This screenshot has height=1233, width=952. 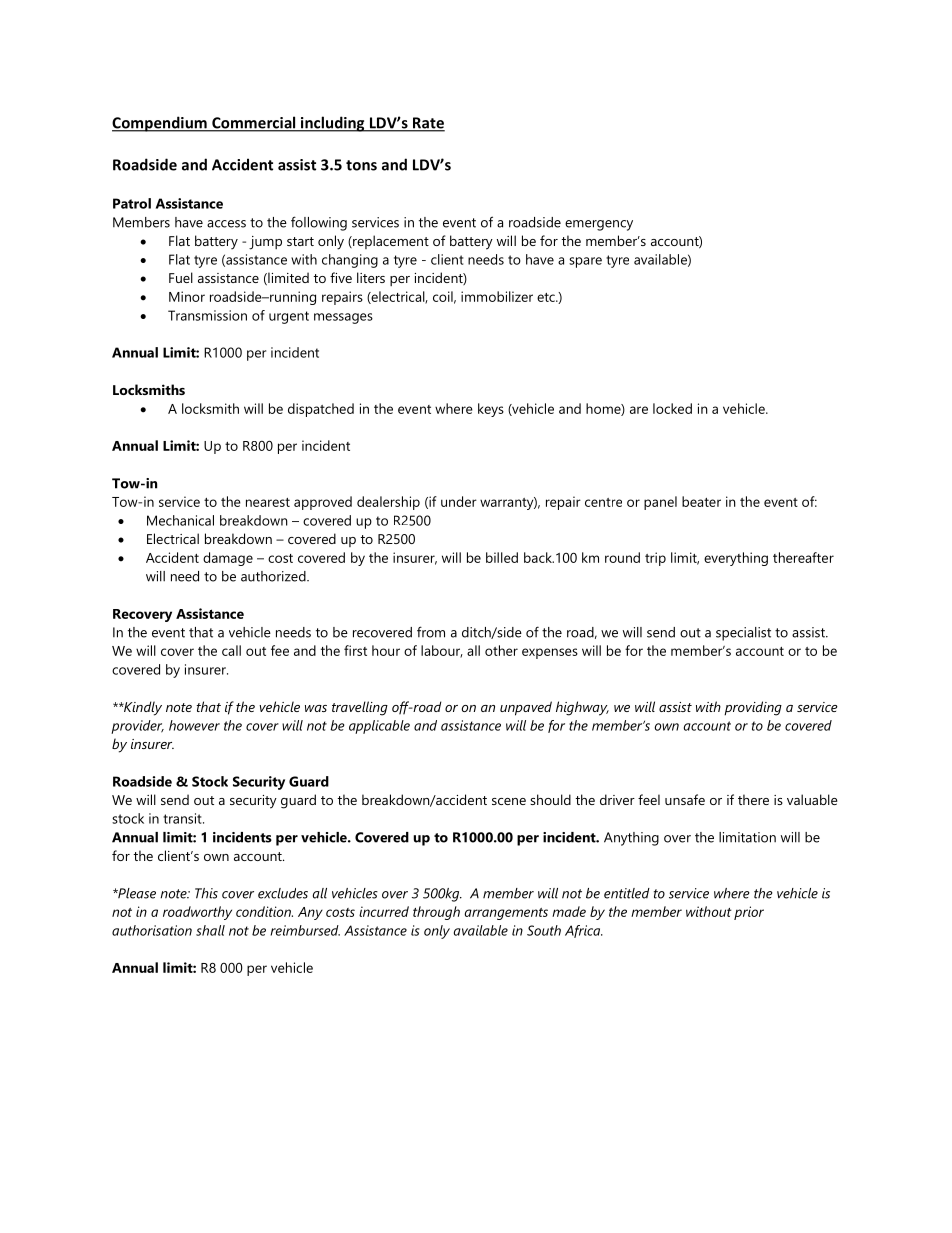 What do you see at coordinates (231, 650) in the screenshot?
I see `call` at bounding box center [231, 650].
